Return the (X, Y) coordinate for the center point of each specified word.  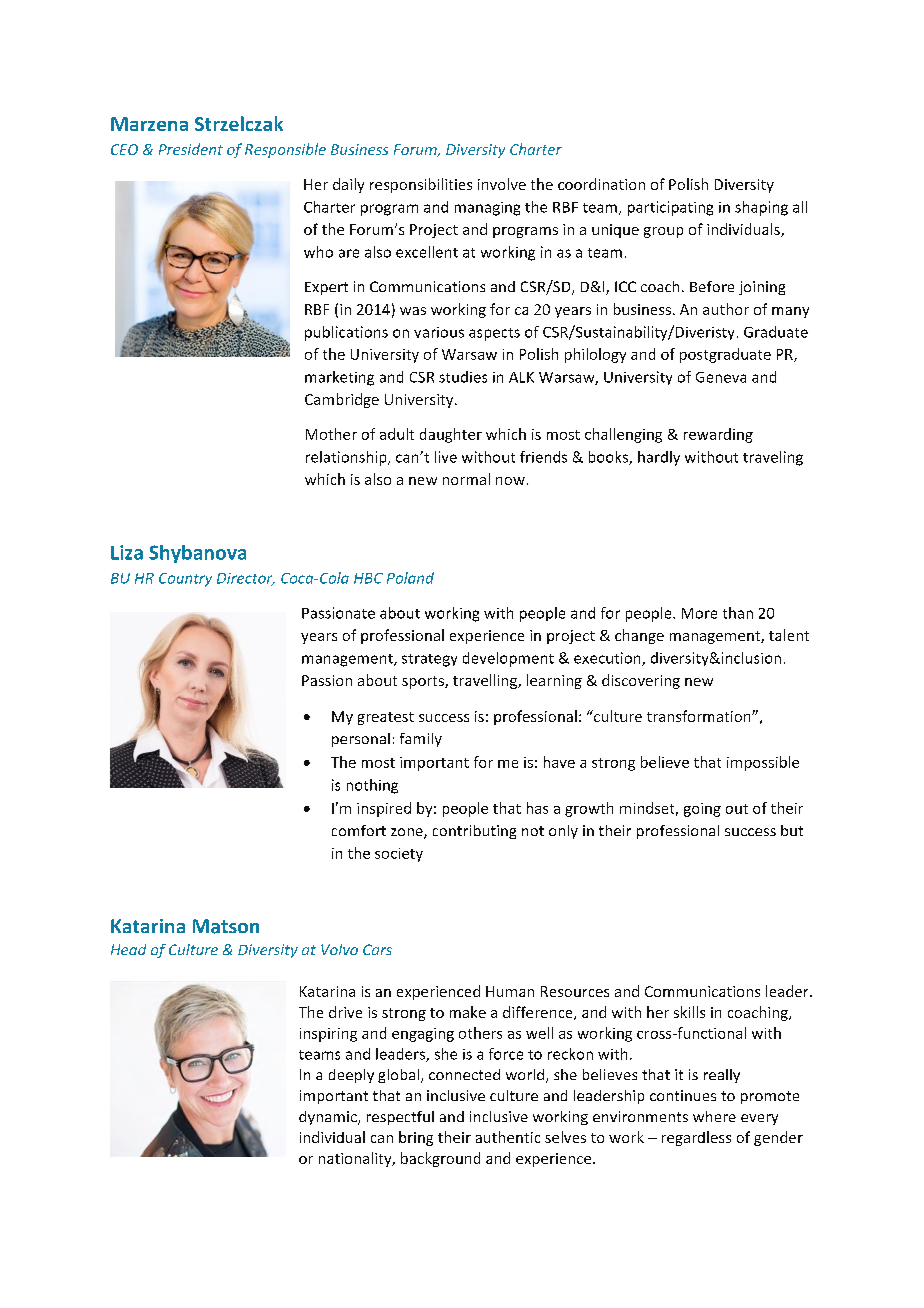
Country (185, 580)
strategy (429, 660)
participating (670, 208)
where (714, 1116)
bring (416, 1138)
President (191, 149)
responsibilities (421, 185)
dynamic (329, 1118)
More (699, 613)
